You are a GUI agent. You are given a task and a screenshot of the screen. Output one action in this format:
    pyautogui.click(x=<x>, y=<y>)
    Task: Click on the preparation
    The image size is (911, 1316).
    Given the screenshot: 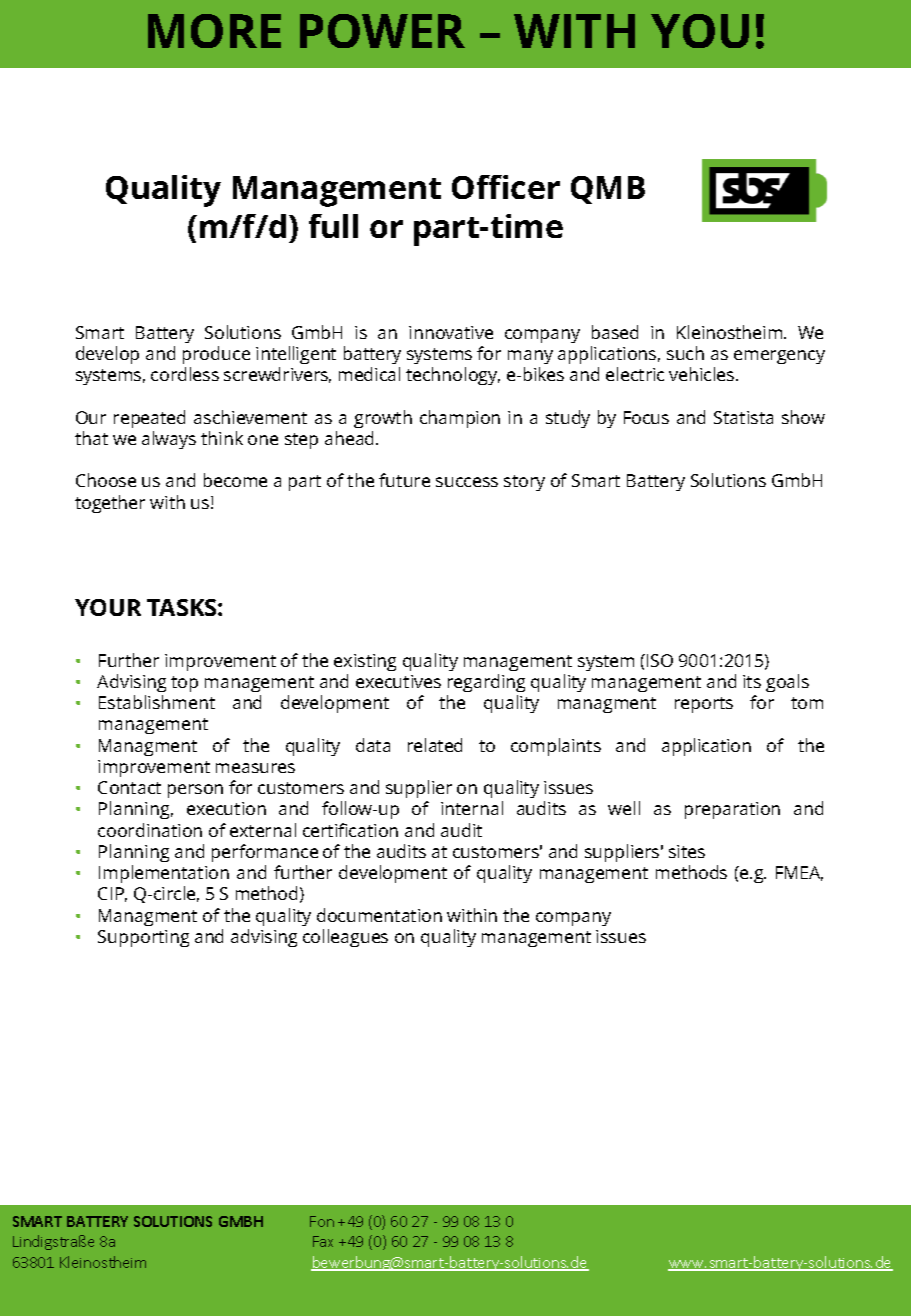 What is the action you would take?
    pyautogui.click(x=732, y=810)
